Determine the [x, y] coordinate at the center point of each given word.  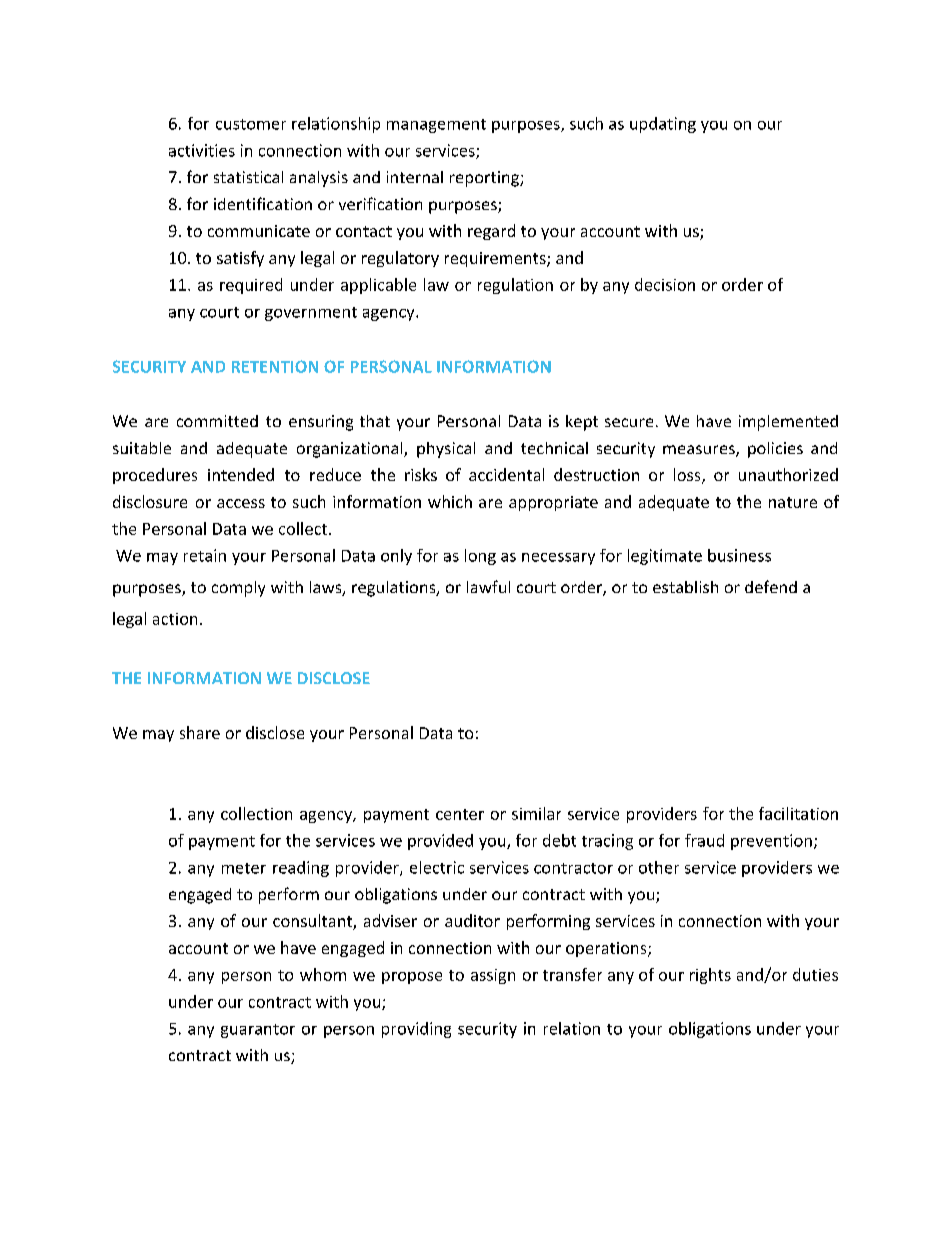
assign [493, 976]
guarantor [258, 1031]
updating [663, 125]
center [460, 814]
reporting [485, 179]
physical [446, 450]
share [200, 732]
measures [700, 451]
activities [202, 150]
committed [217, 421]
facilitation [798, 813]
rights [710, 976]
